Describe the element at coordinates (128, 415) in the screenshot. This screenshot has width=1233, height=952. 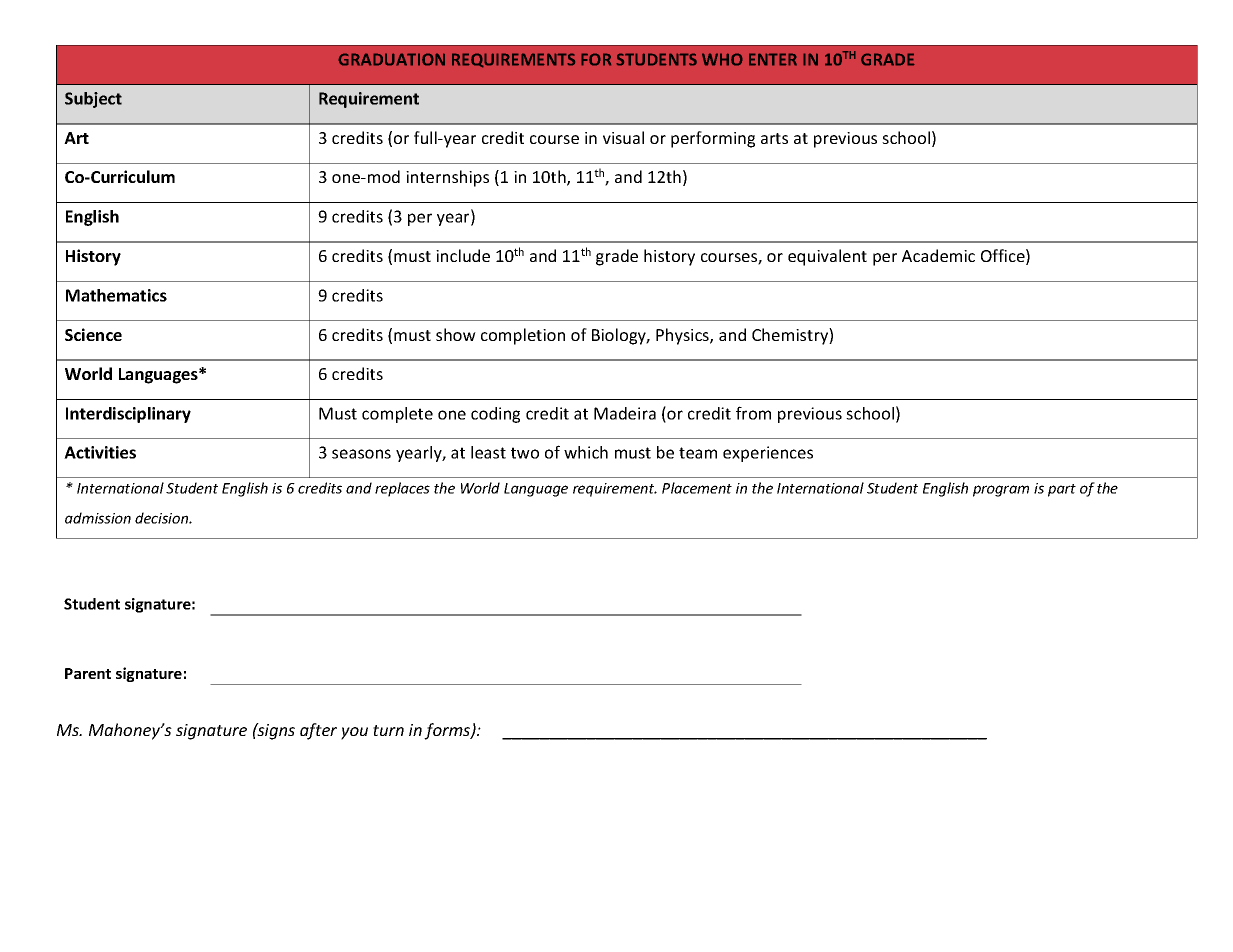
I see `Interdisciplinary` at that location.
